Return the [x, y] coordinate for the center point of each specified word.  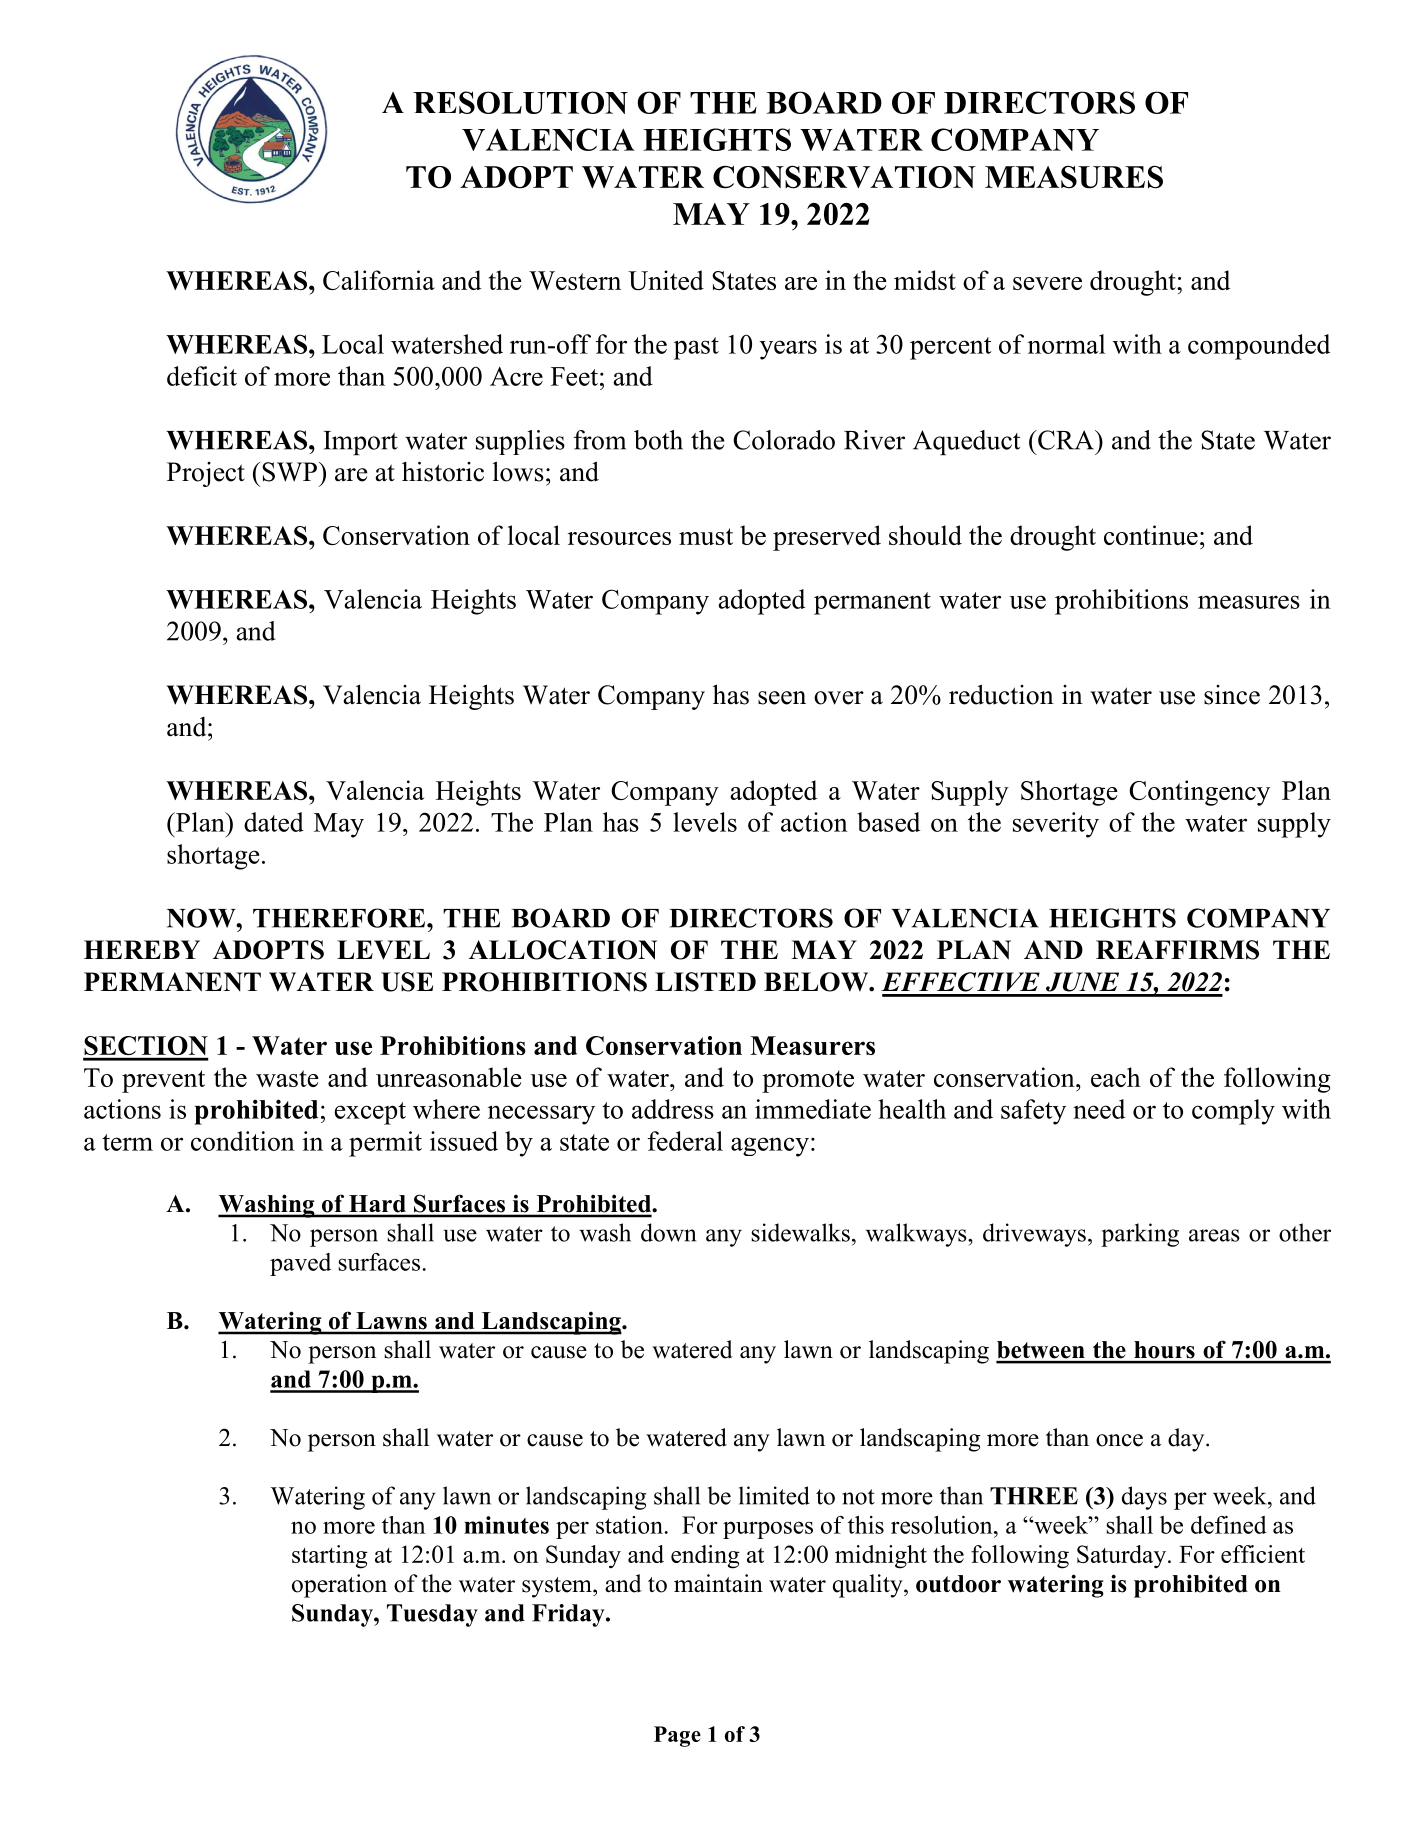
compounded [1259, 347]
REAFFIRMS [1177, 950]
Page [677, 1736]
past [696, 348]
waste [287, 1078]
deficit [202, 376]
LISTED [705, 982]
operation [339, 1586]
